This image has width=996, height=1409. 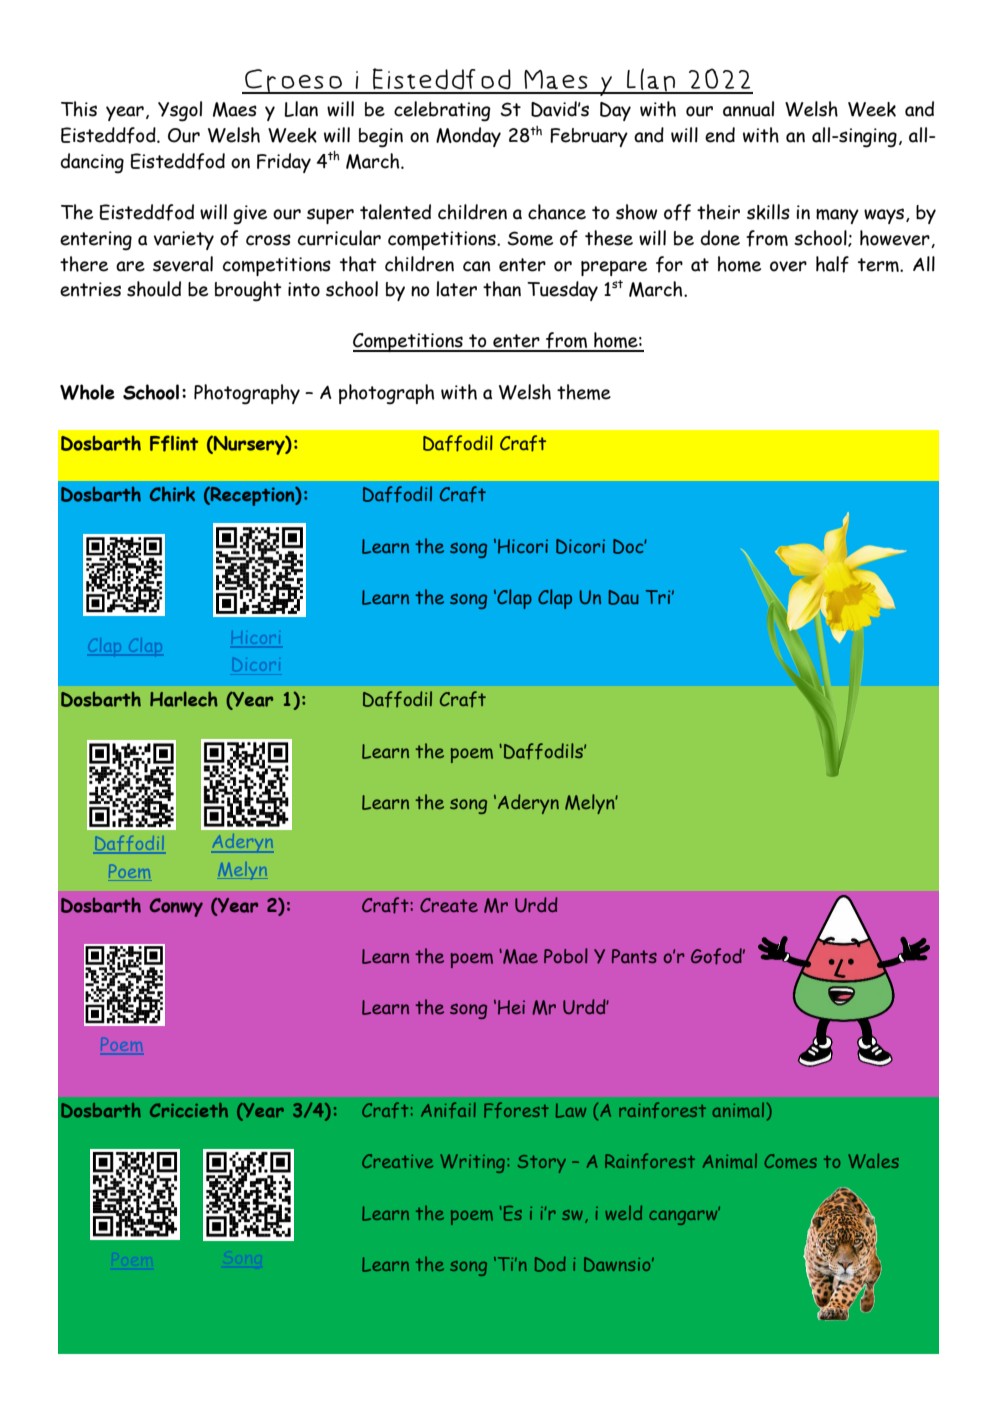 What do you see at coordinates (79, 109) in the image?
I see `This` at bounding box center [79, 109].
